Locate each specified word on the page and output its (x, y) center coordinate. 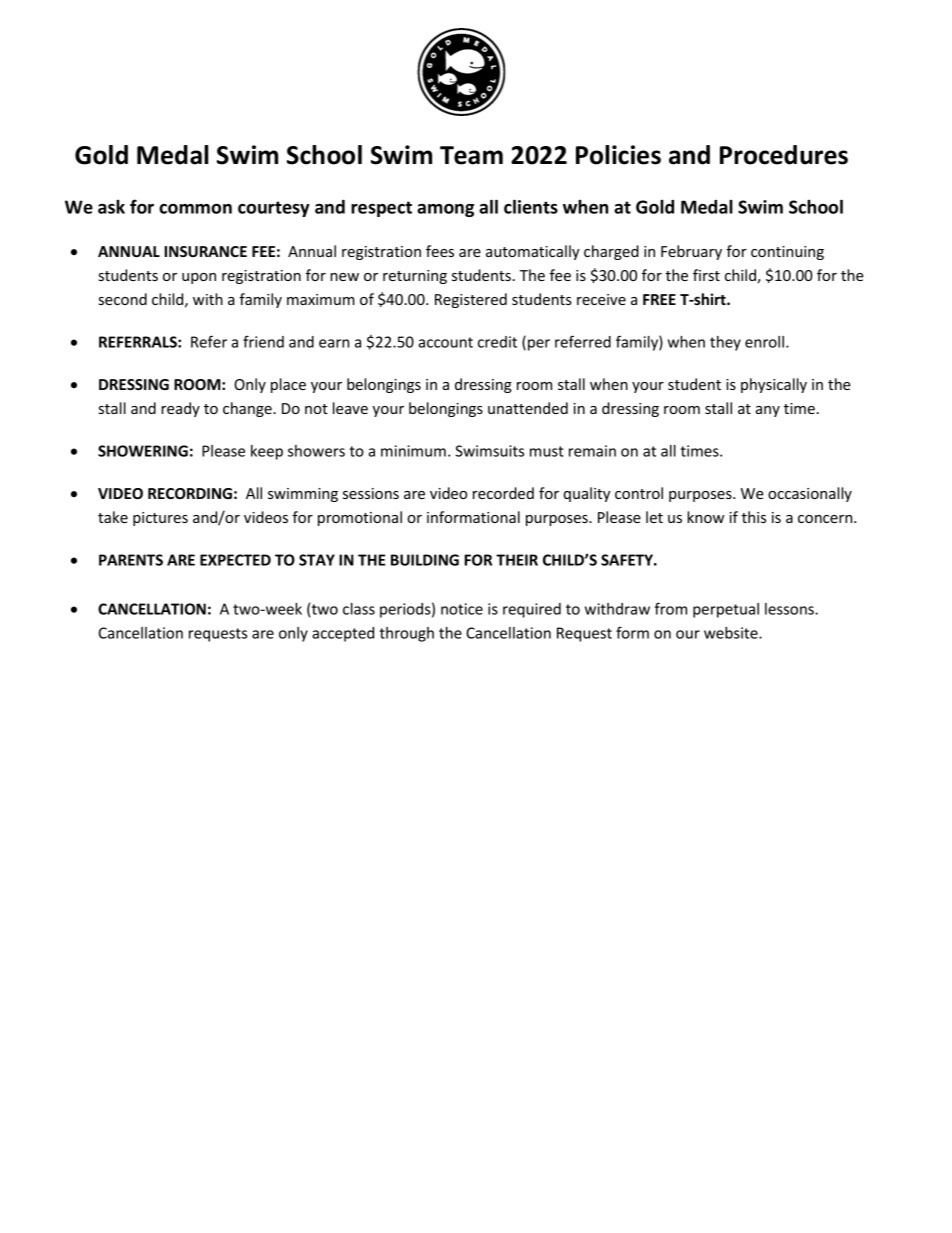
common (195, 209)
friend (263, 341)
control (639, 493)
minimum (413, 451)
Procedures (784, 155)
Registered (471, 300)
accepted (343, 634)
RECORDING (190, 493)
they (725, 343)
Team (471, 155)
